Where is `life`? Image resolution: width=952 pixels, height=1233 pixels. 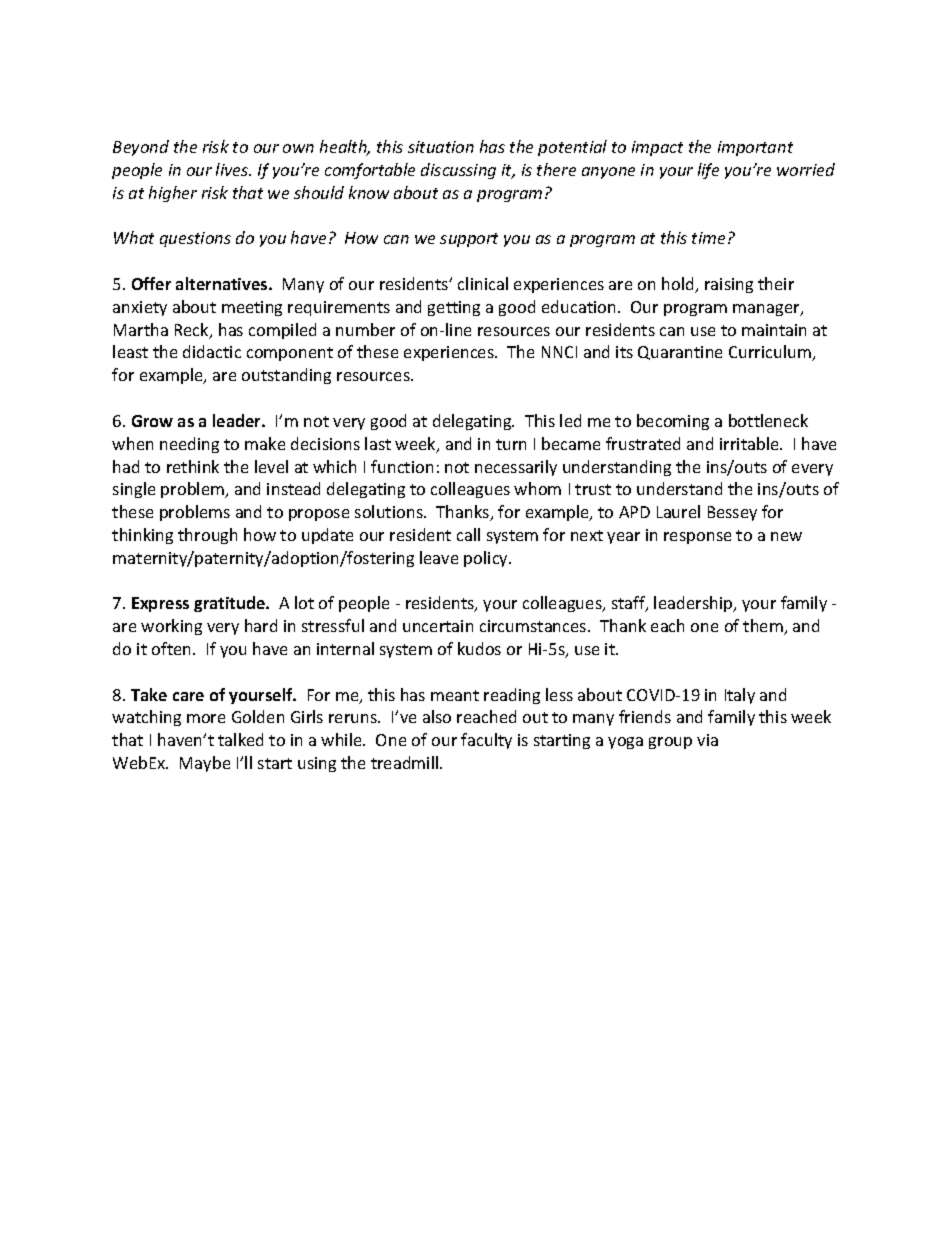
life is located at coordinates (708, 171).
